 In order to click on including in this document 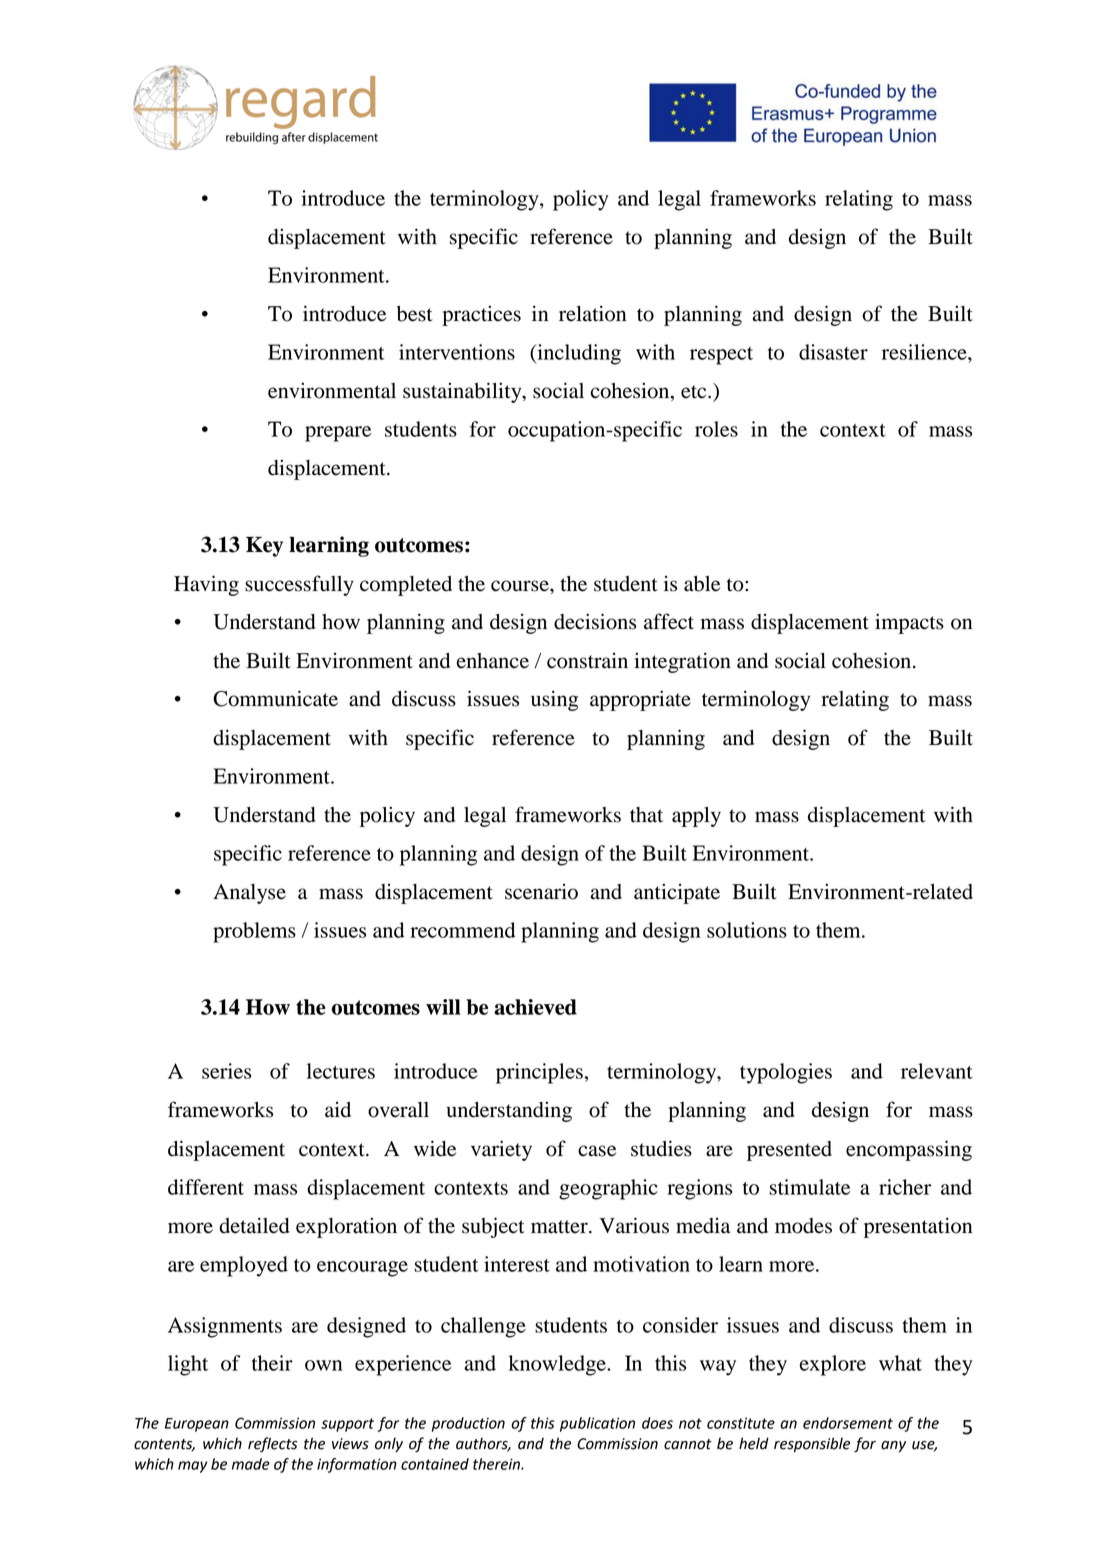, I will do `click(578, 354)`.
